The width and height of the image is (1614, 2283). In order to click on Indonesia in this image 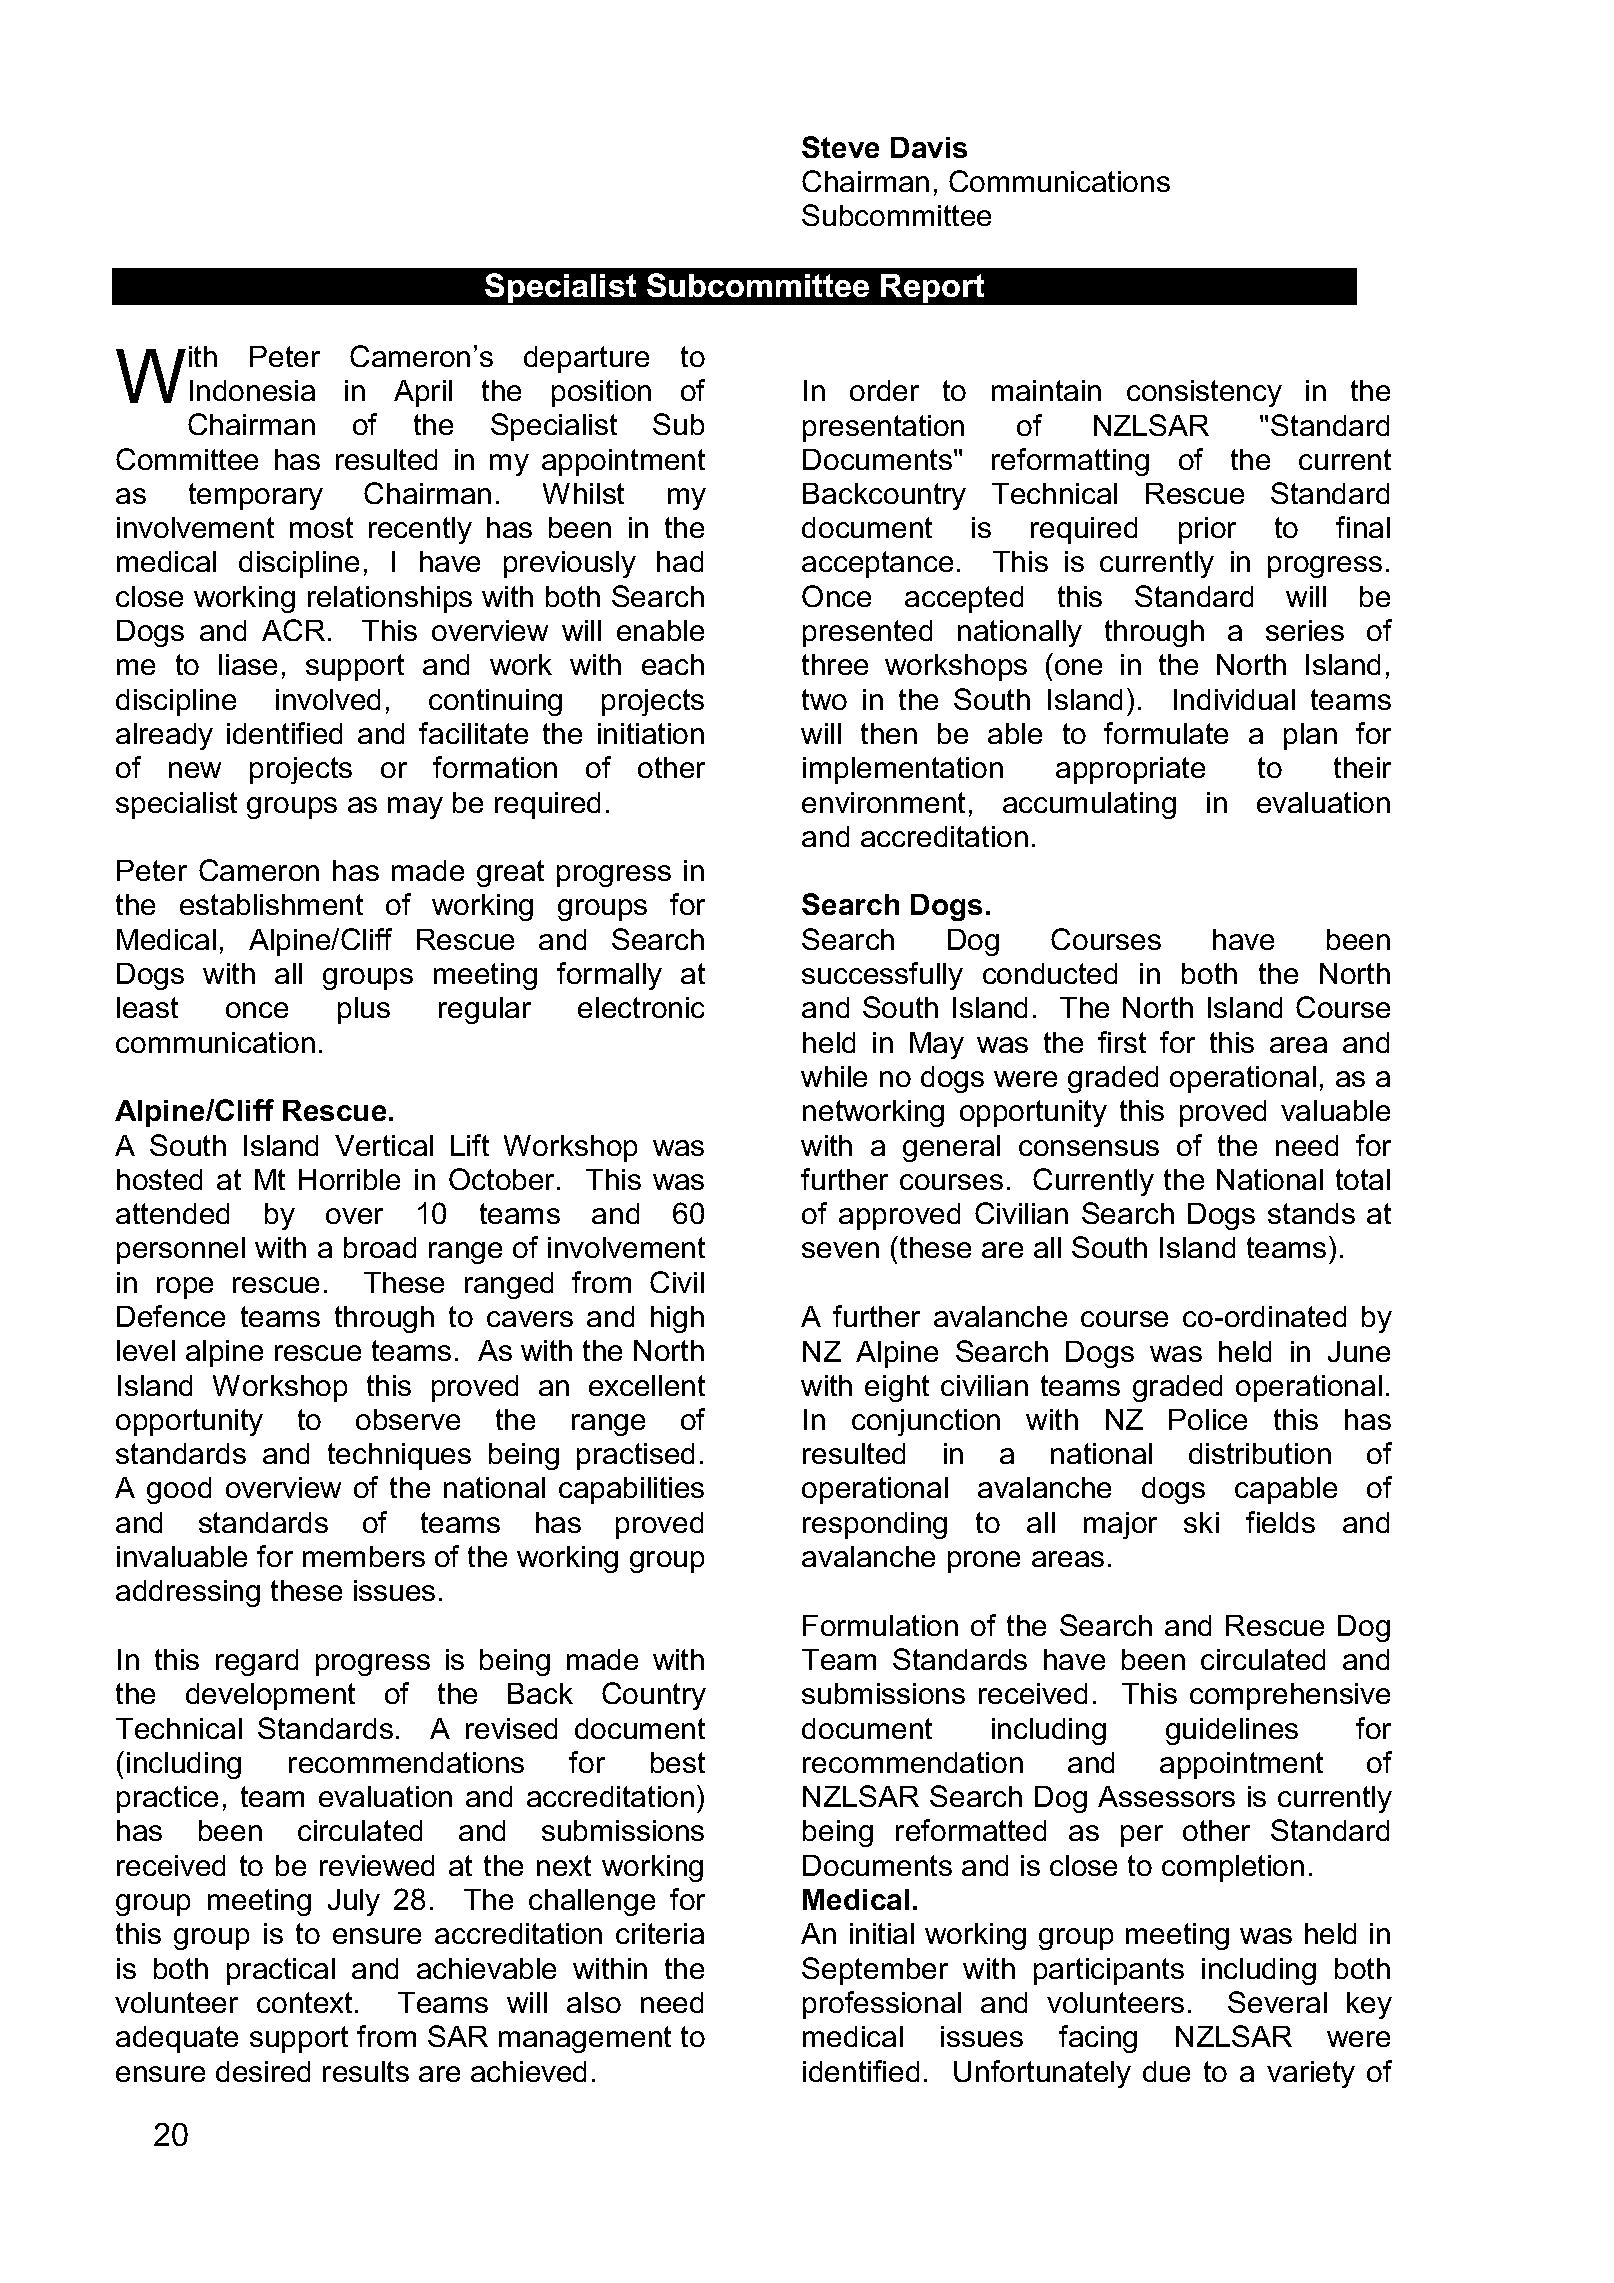, I will do `click(252, 390)`.
